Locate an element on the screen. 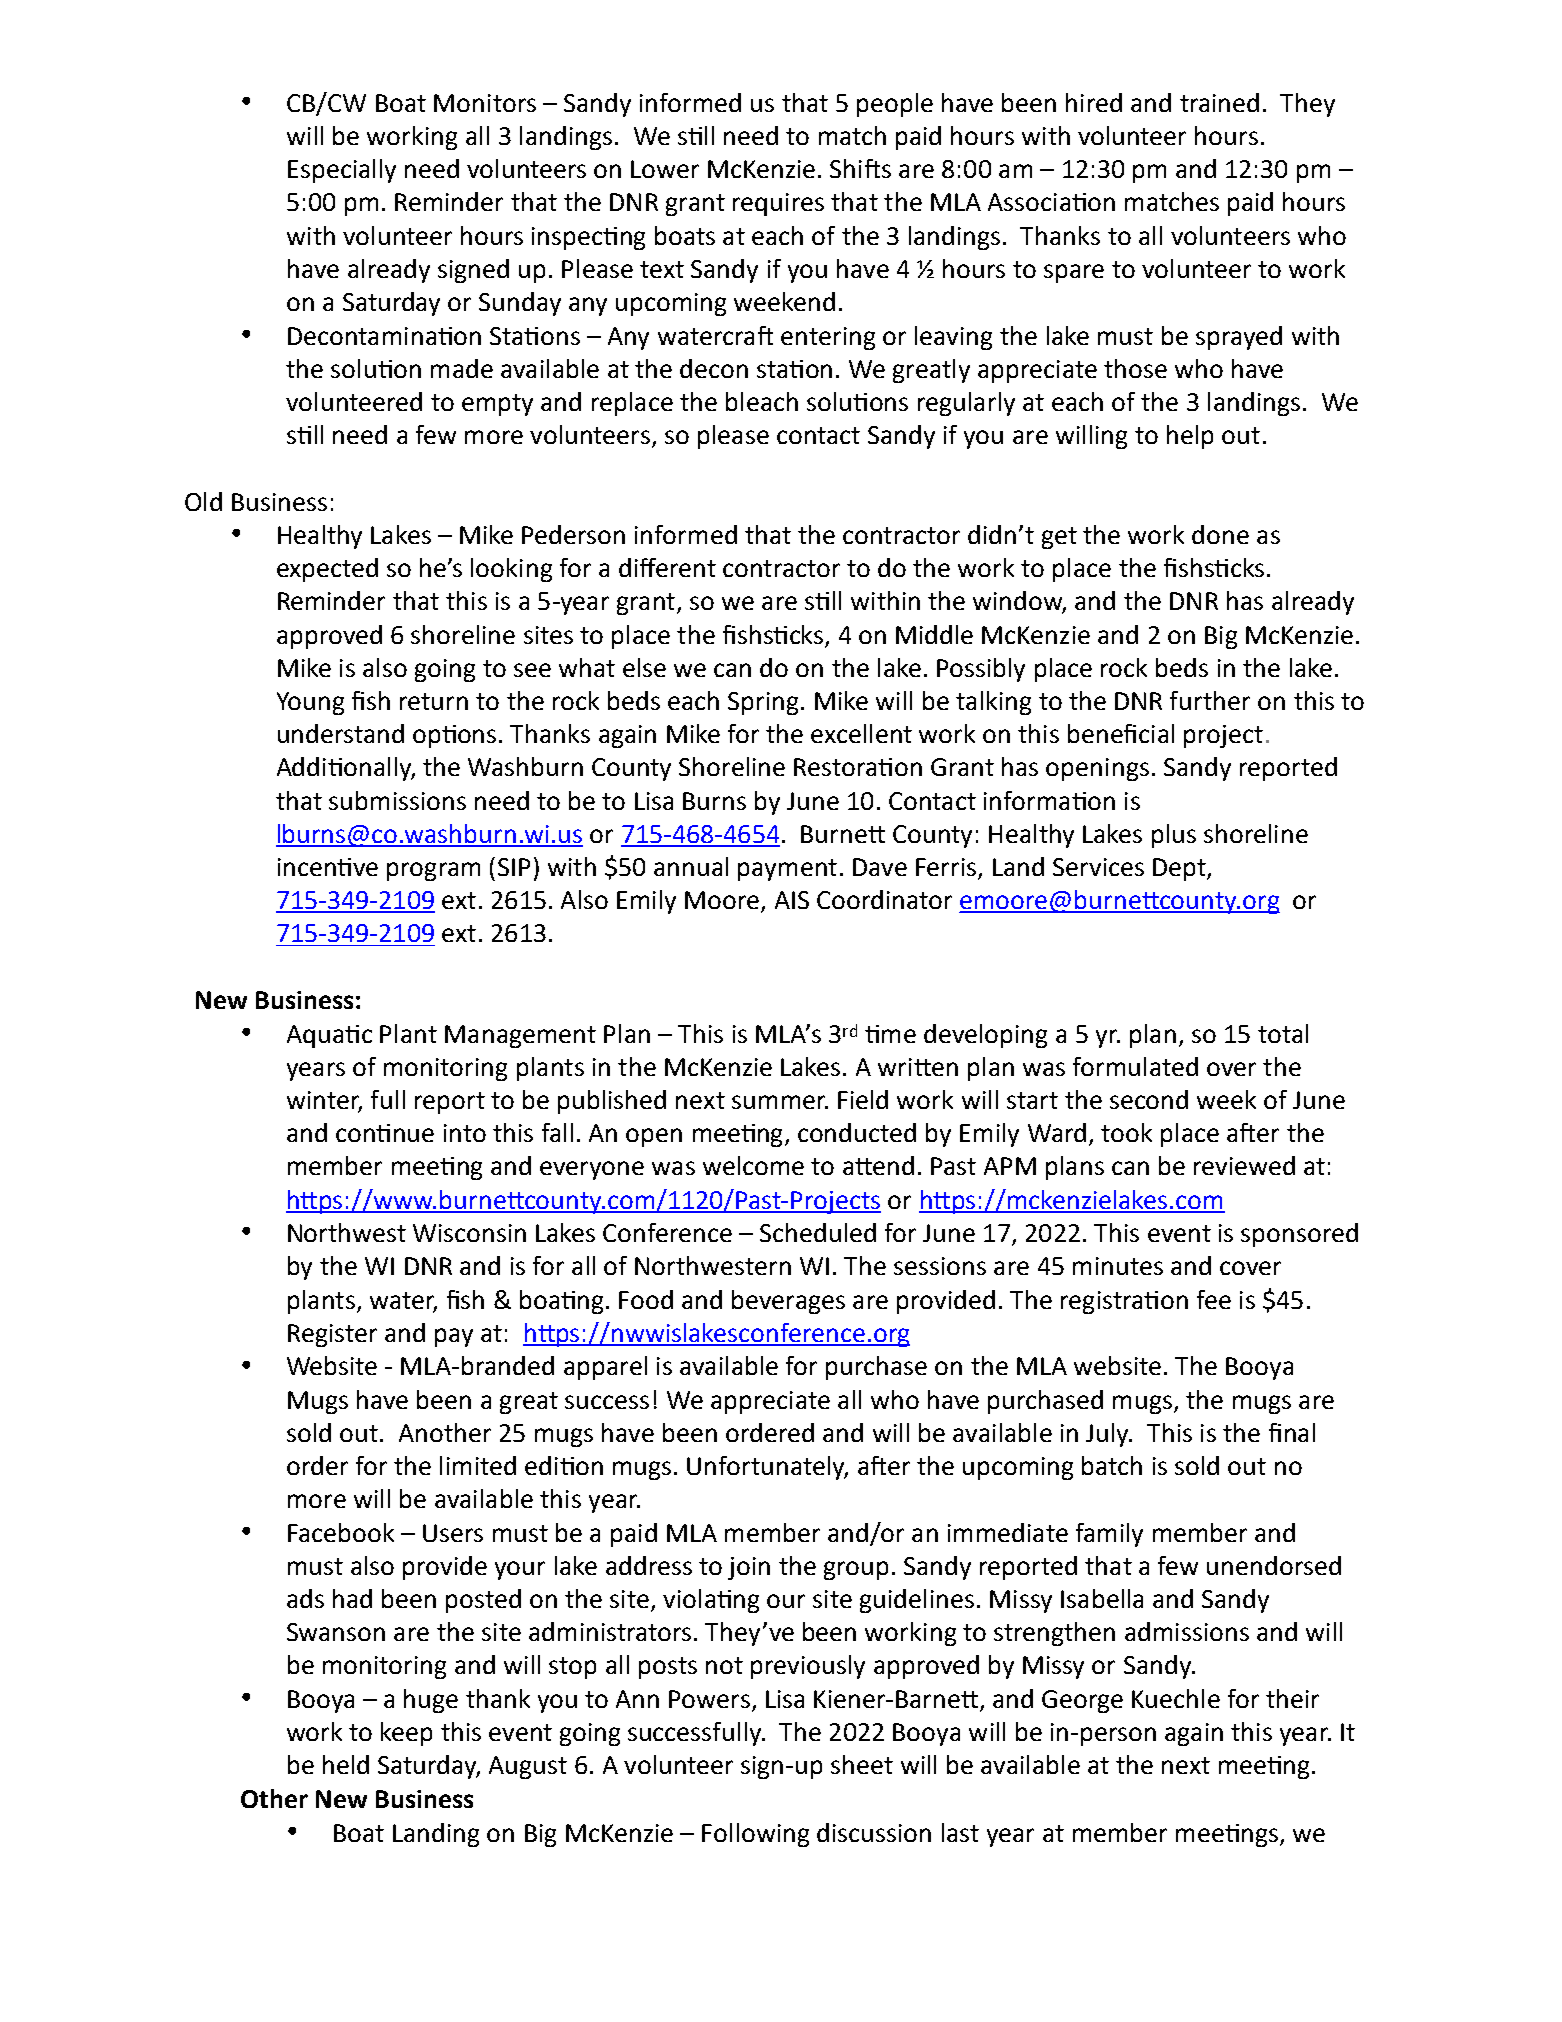  requires is located at coordinates (778, 204).
